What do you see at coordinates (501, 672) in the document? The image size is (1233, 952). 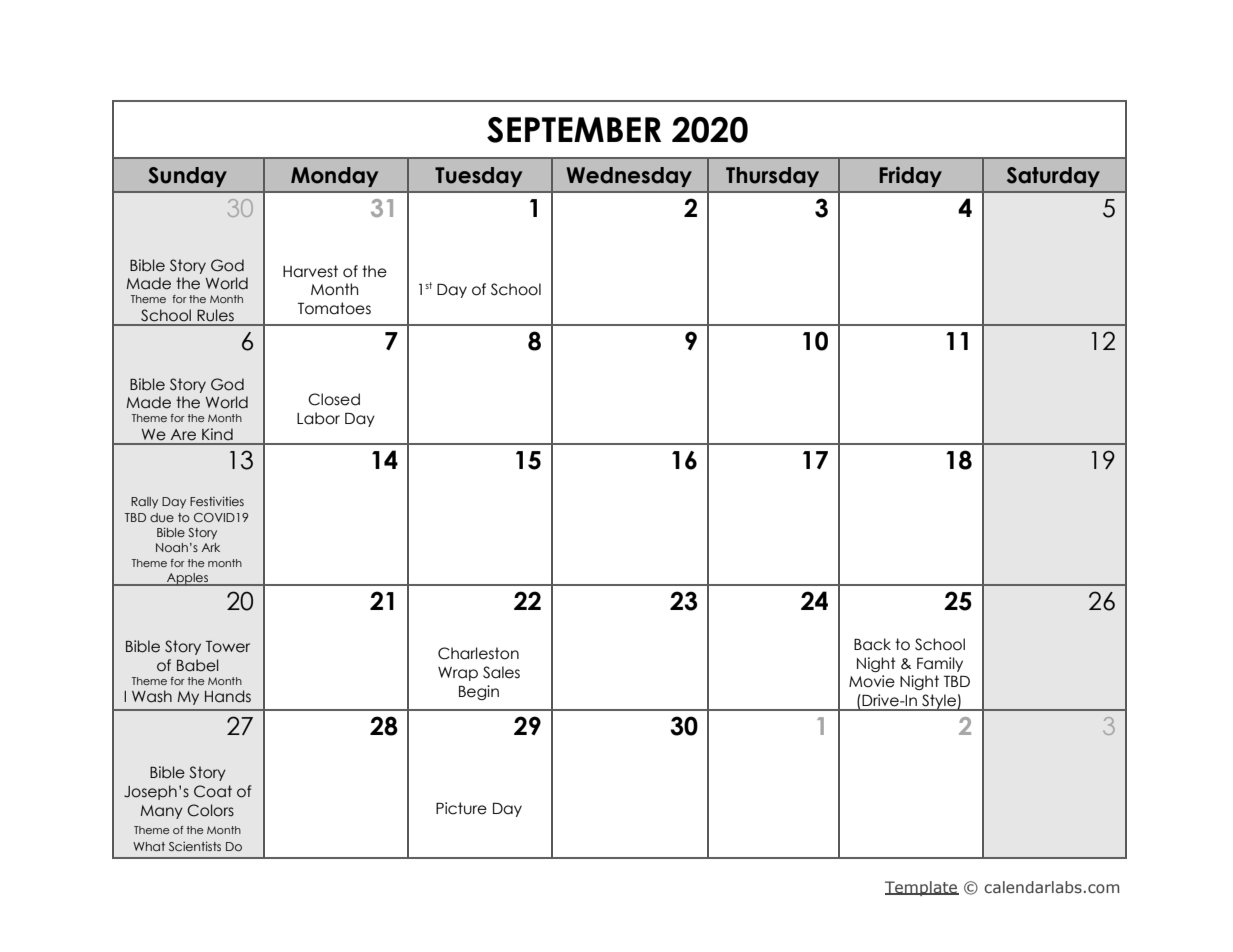 I see `Sales` at bounding box center [501, 672].
